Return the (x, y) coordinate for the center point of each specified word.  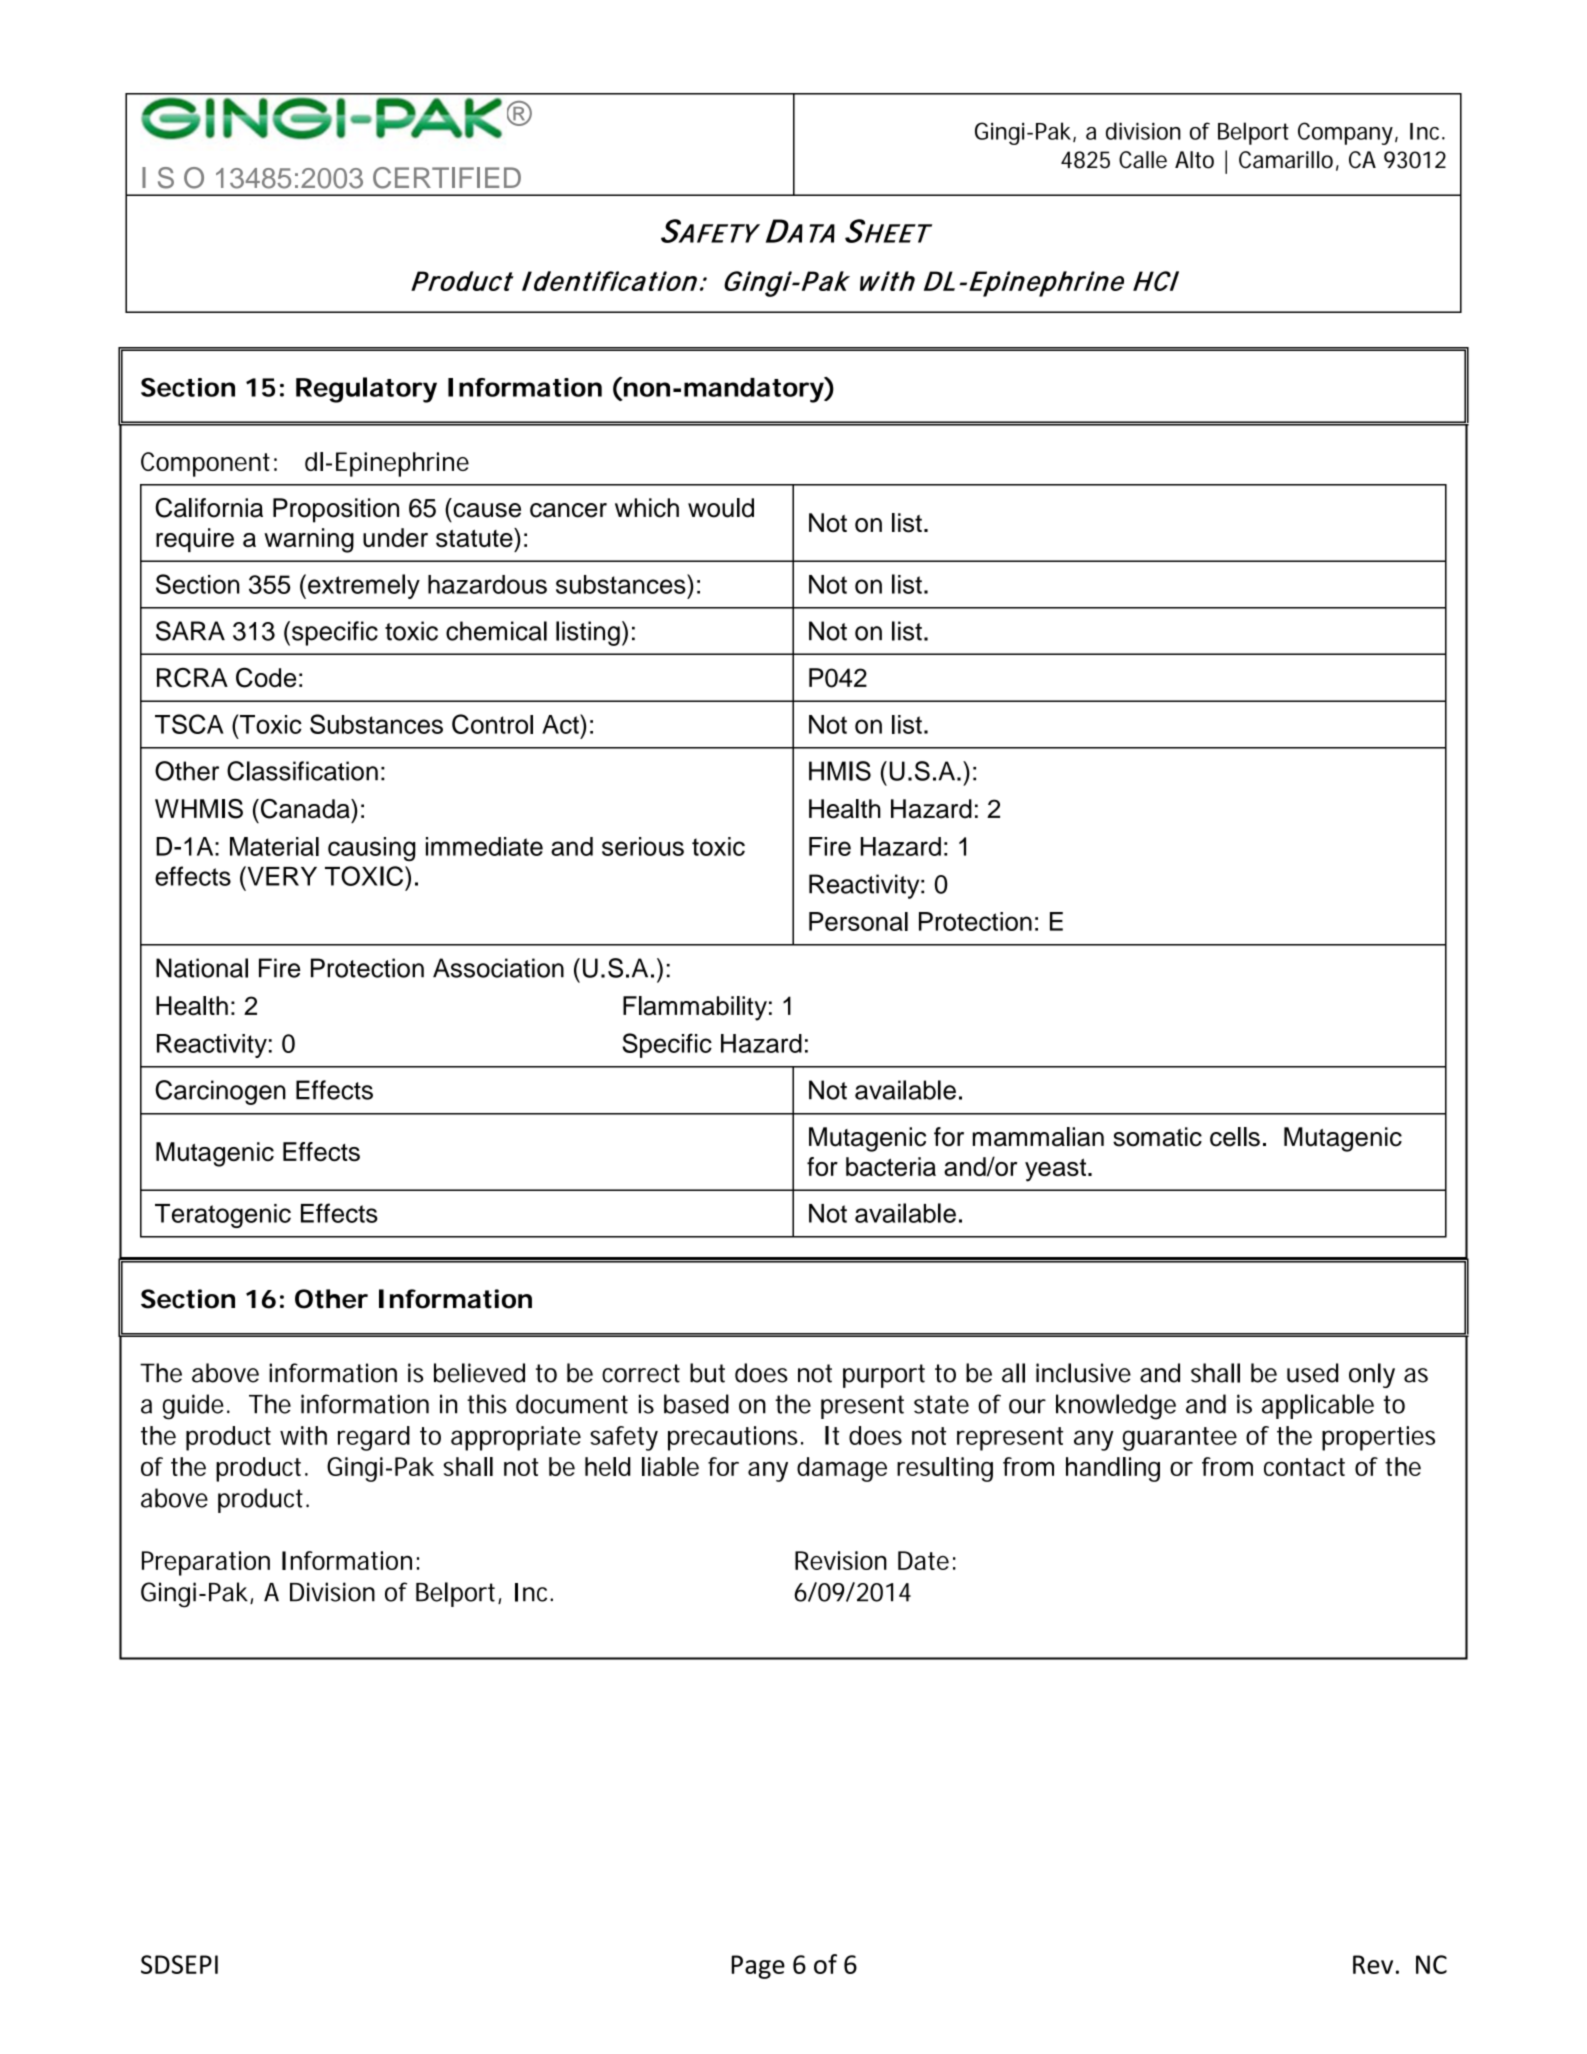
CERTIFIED (447, 178)
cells (1235, 1137)
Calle (1143, 160)
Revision (841, 1560)
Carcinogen (220, 1092)
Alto (1194, 160)
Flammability (695, 1008)
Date (923, 1560)
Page (758, 1967)
